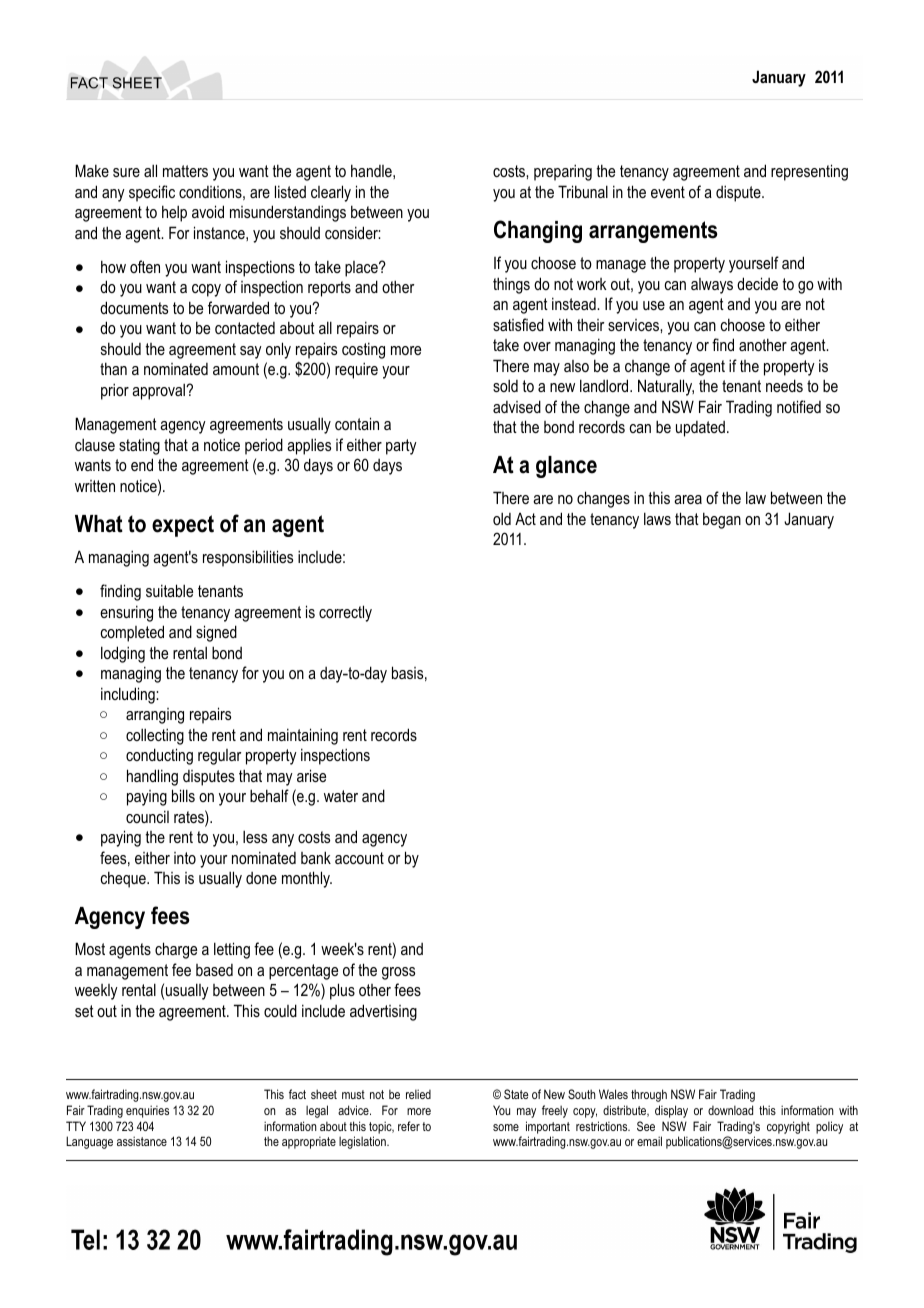 The width and height of the screenshot is (924, 1308). I want to click on lodging, so click(123, 654).
